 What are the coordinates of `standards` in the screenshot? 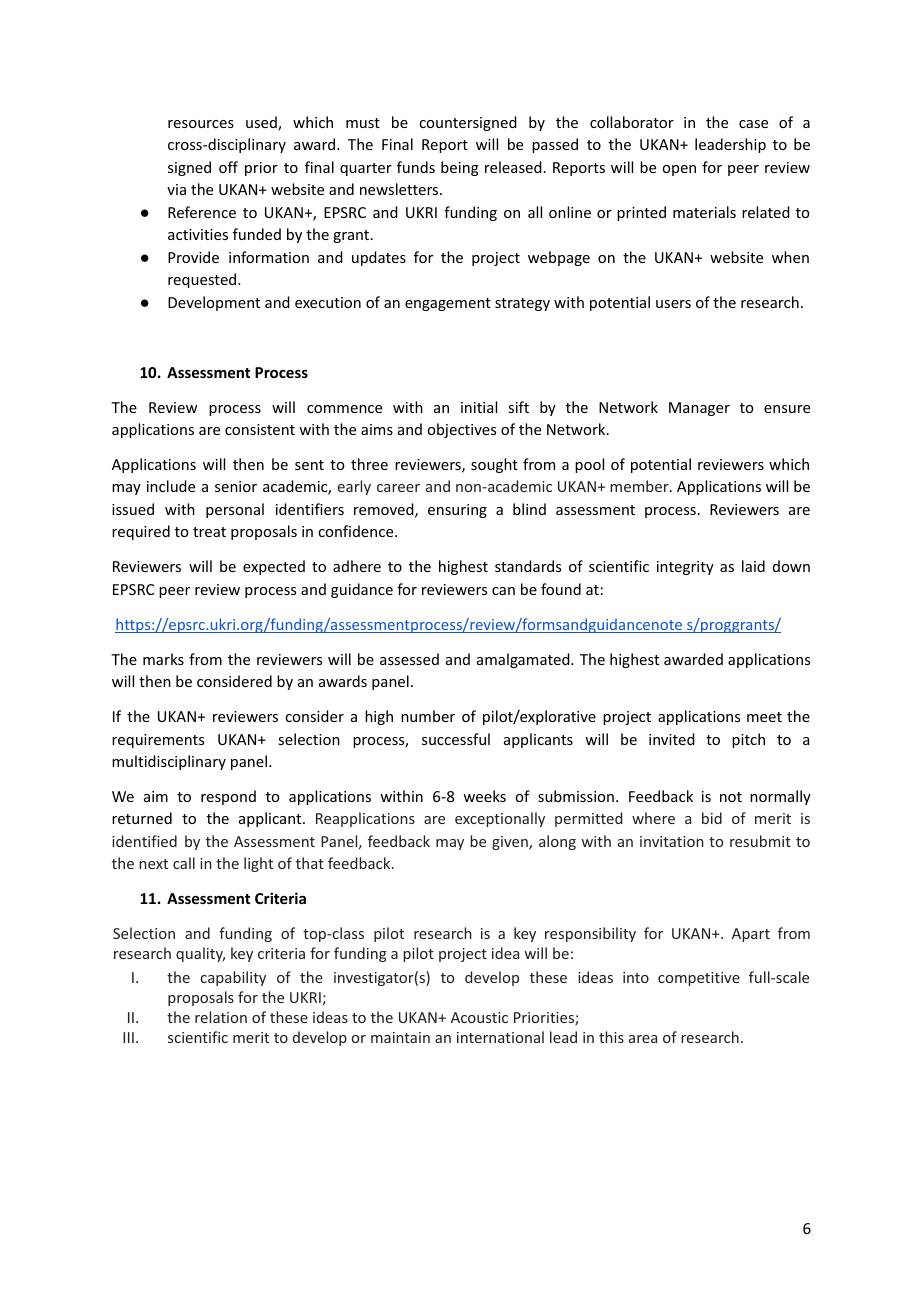 It's located at (528, 566).
